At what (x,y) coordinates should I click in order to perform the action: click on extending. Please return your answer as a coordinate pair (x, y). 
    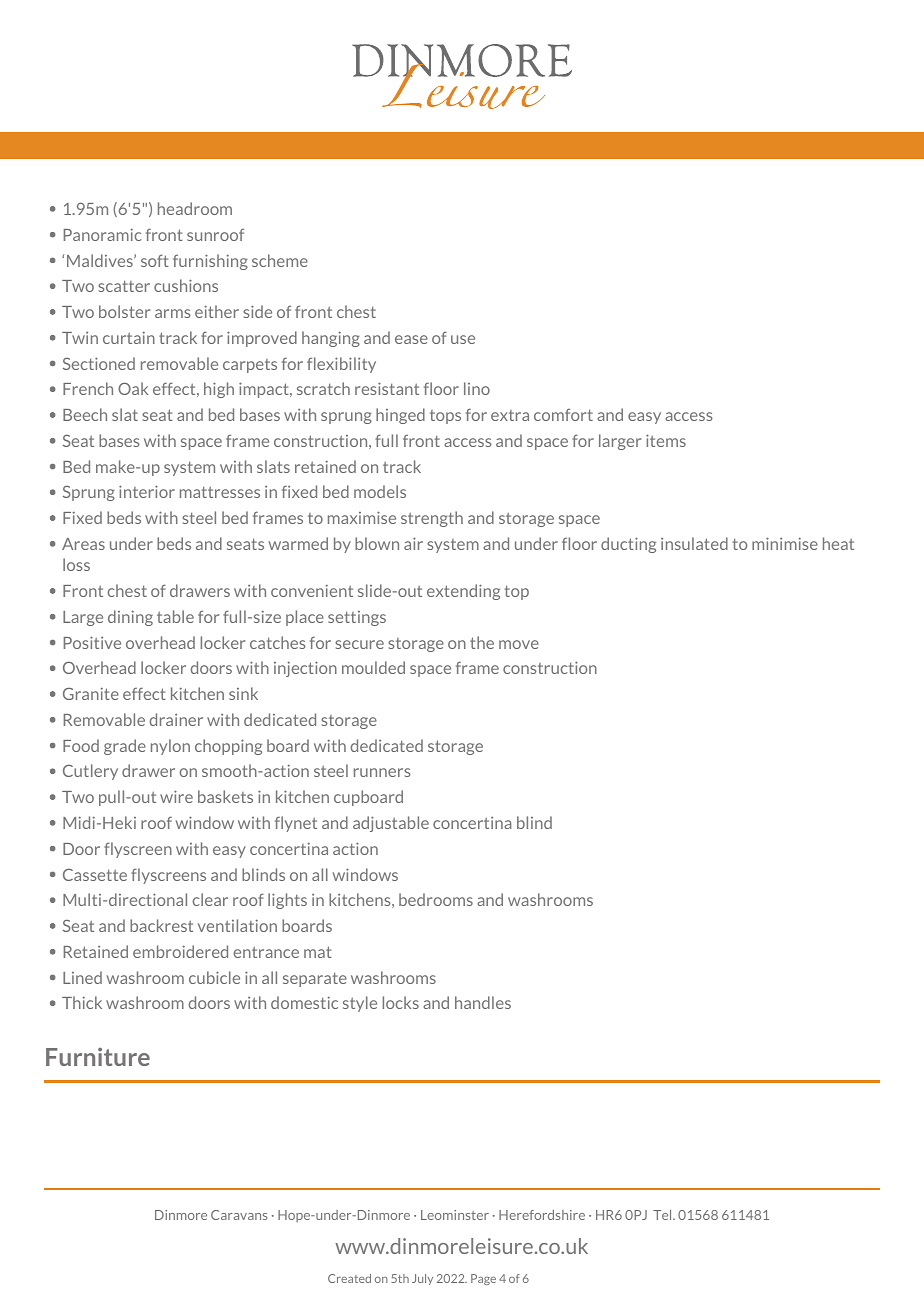
    Looking at the image, I should click on (463, 592).
